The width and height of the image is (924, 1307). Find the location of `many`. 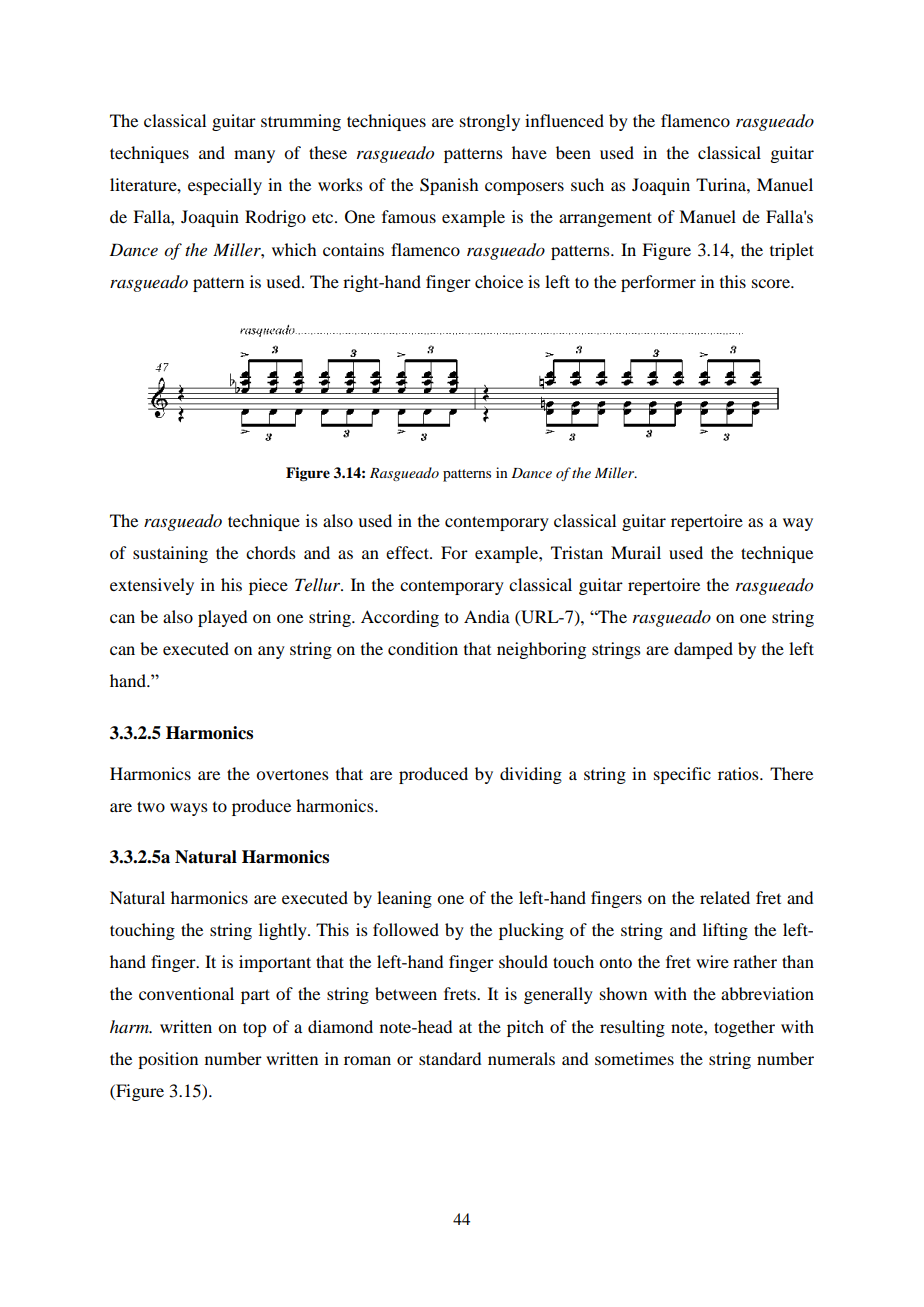

many is located at coordinates (254, 156).
